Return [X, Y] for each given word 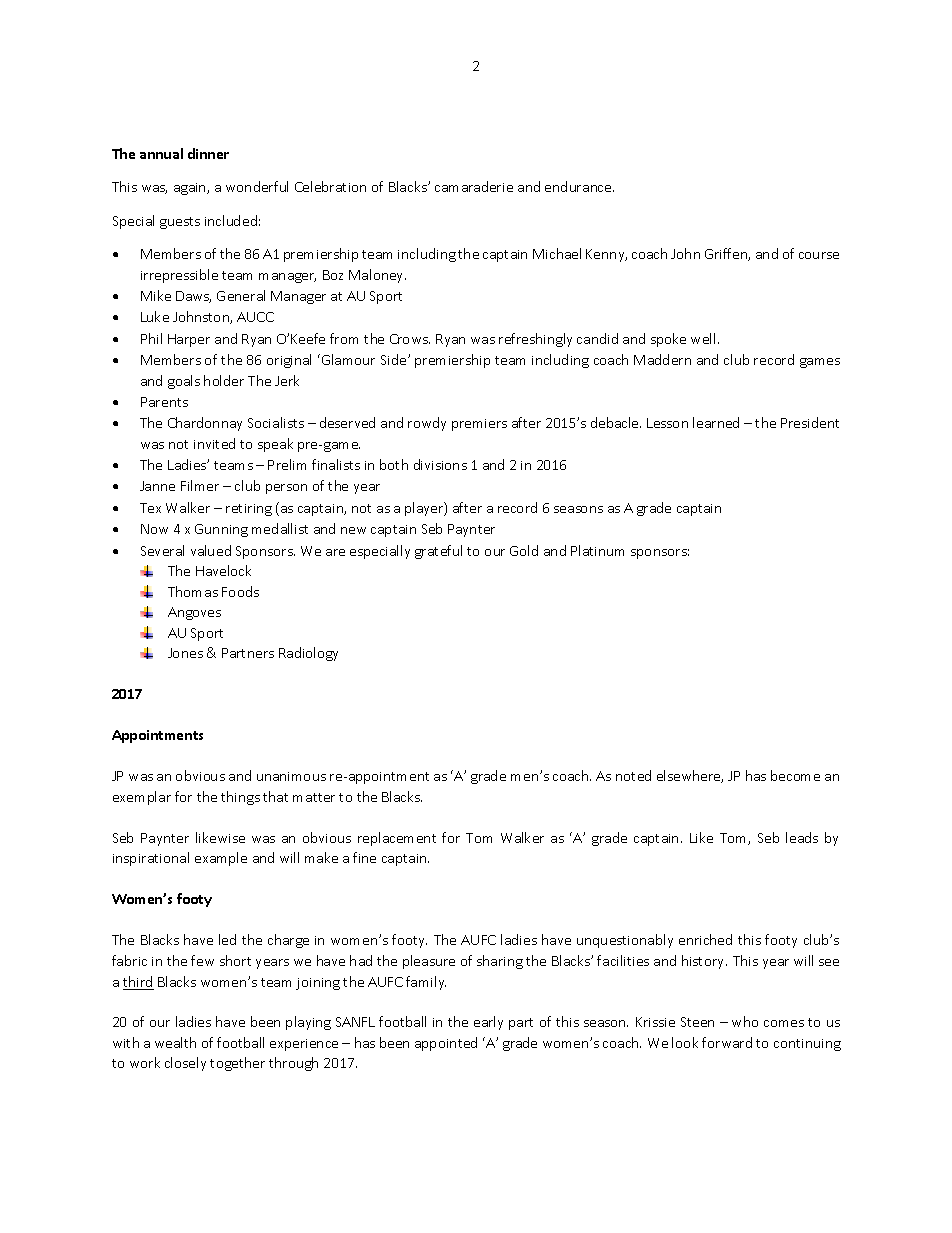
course [819, 255]
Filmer [200, 485]
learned [716, 422]
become [795, 775]
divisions [440, 464]
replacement [397, 839]
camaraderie [474, 186]
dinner [208, 153]
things [240, 798]
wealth [175, 1042]
